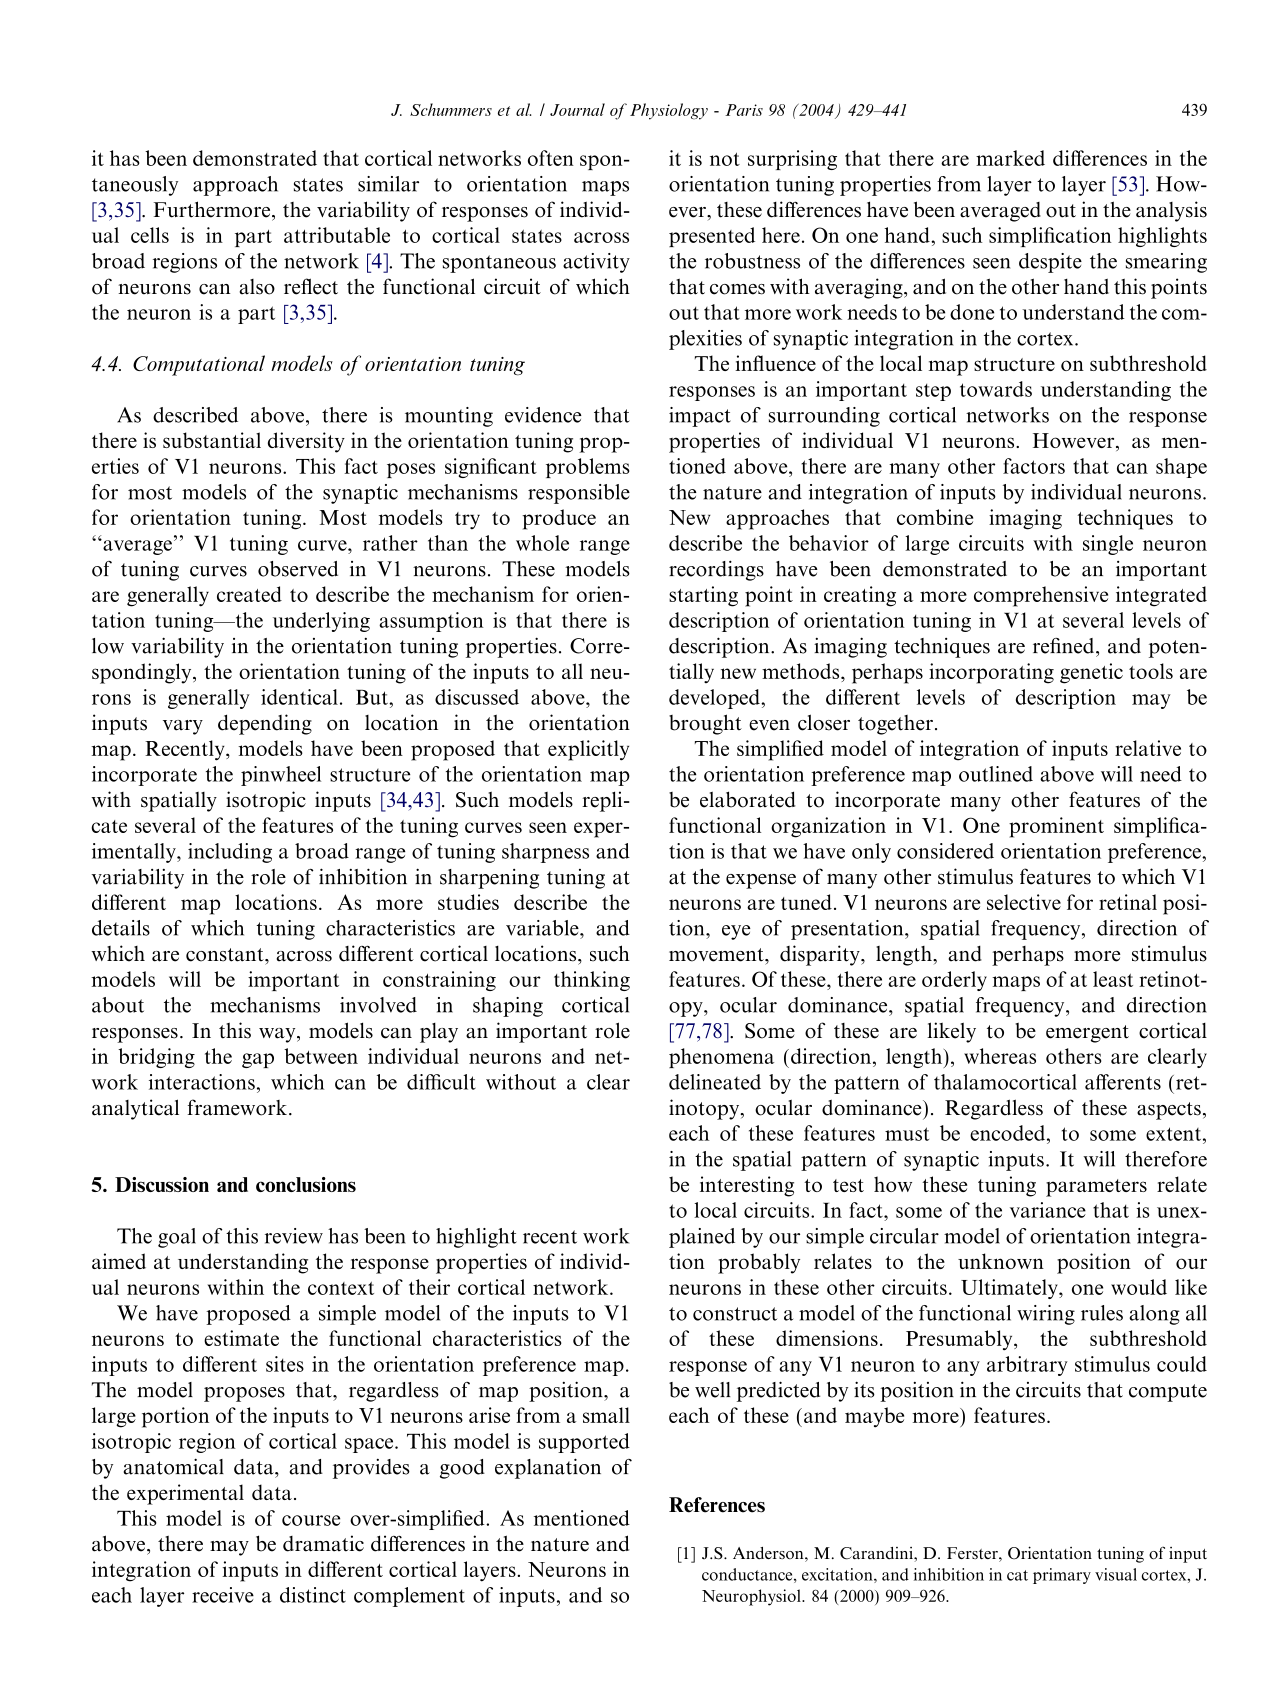 The image size is (1277, 1704). What do you see at coordinates (545, 853) in the screenshot?
I see `sharpness` at bounding box center [545, 853].
